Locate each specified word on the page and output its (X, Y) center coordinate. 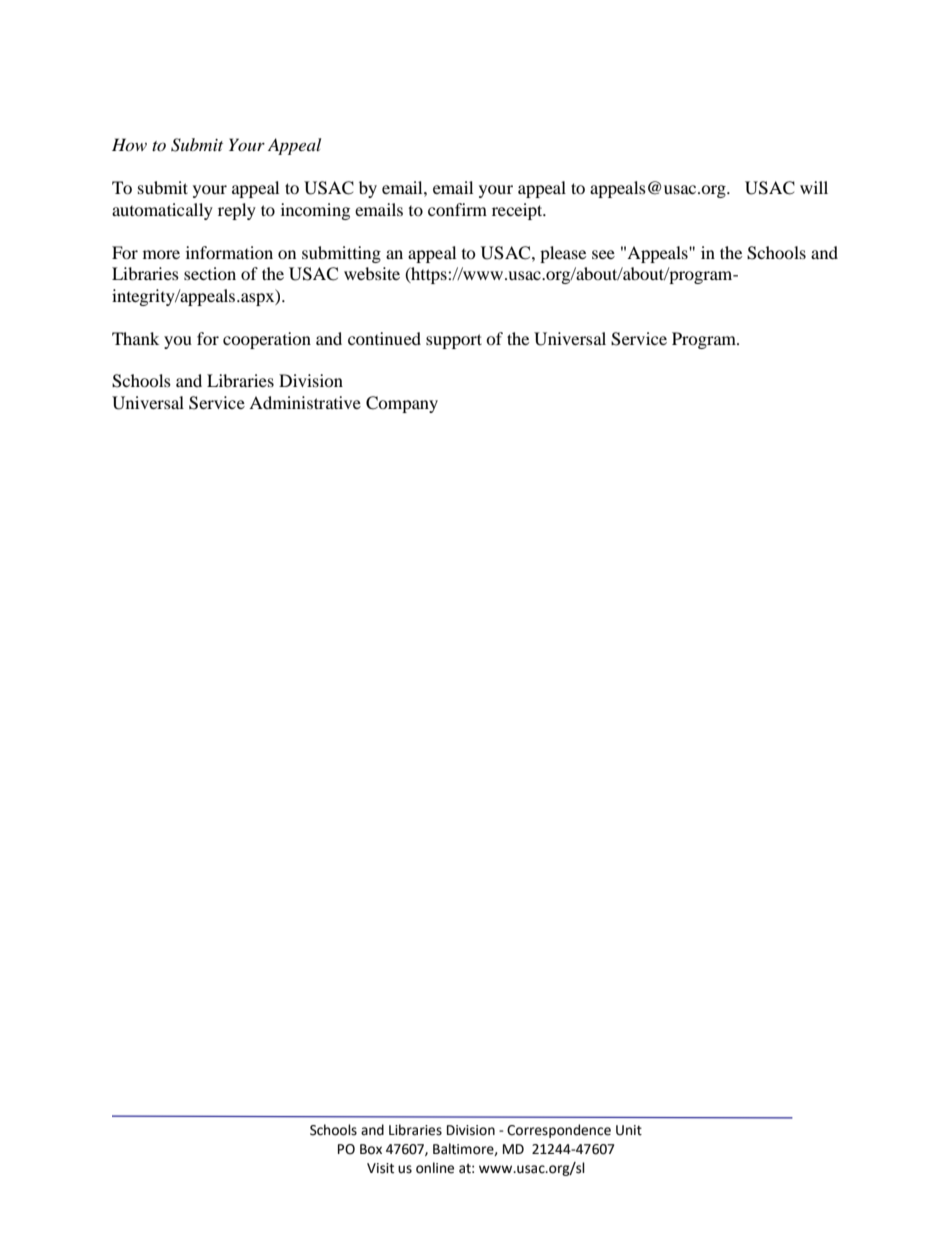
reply (237, 211)
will (814, 187)
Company (402, 404)
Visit (380, 1168)
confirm (457, 209)
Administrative (305, 402)
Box (371, 1149)
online (435, 1168)
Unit (629, 1130)
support (454, 341)
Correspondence (559, 1131)
